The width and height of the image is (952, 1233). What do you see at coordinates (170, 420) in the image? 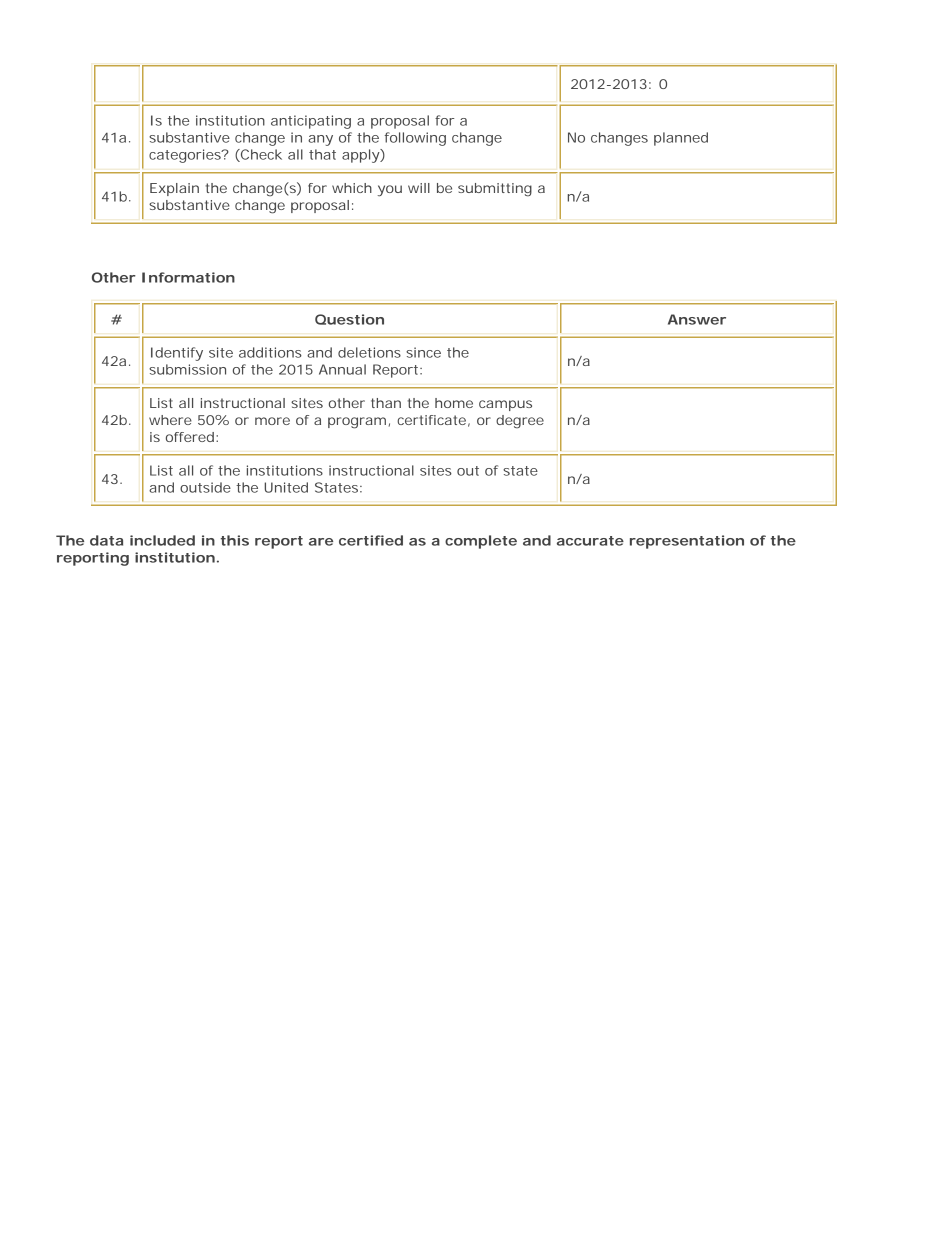
I see `where` at bounding box center [170, 420].
